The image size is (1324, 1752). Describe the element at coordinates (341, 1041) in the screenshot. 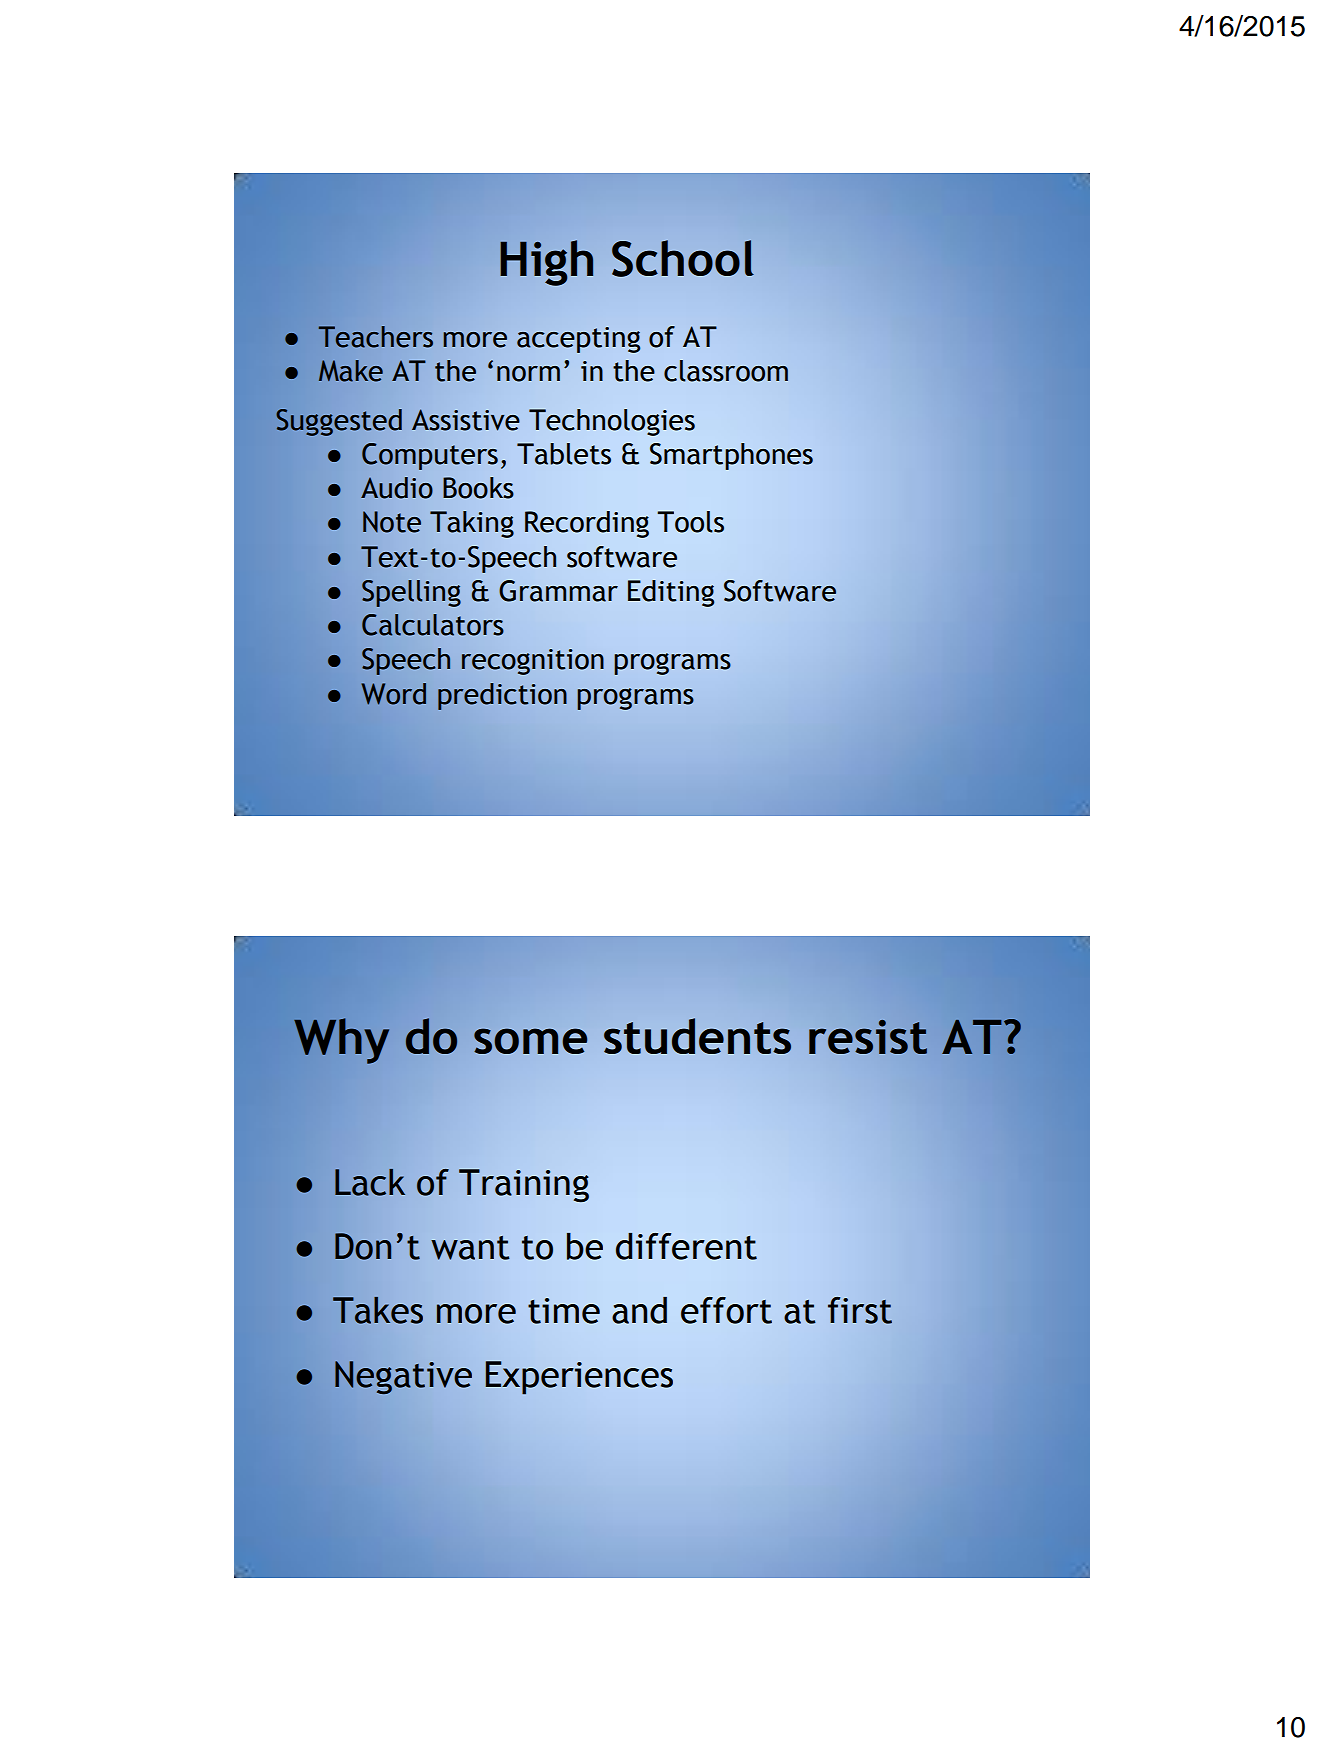

I see `Why` at that location.
